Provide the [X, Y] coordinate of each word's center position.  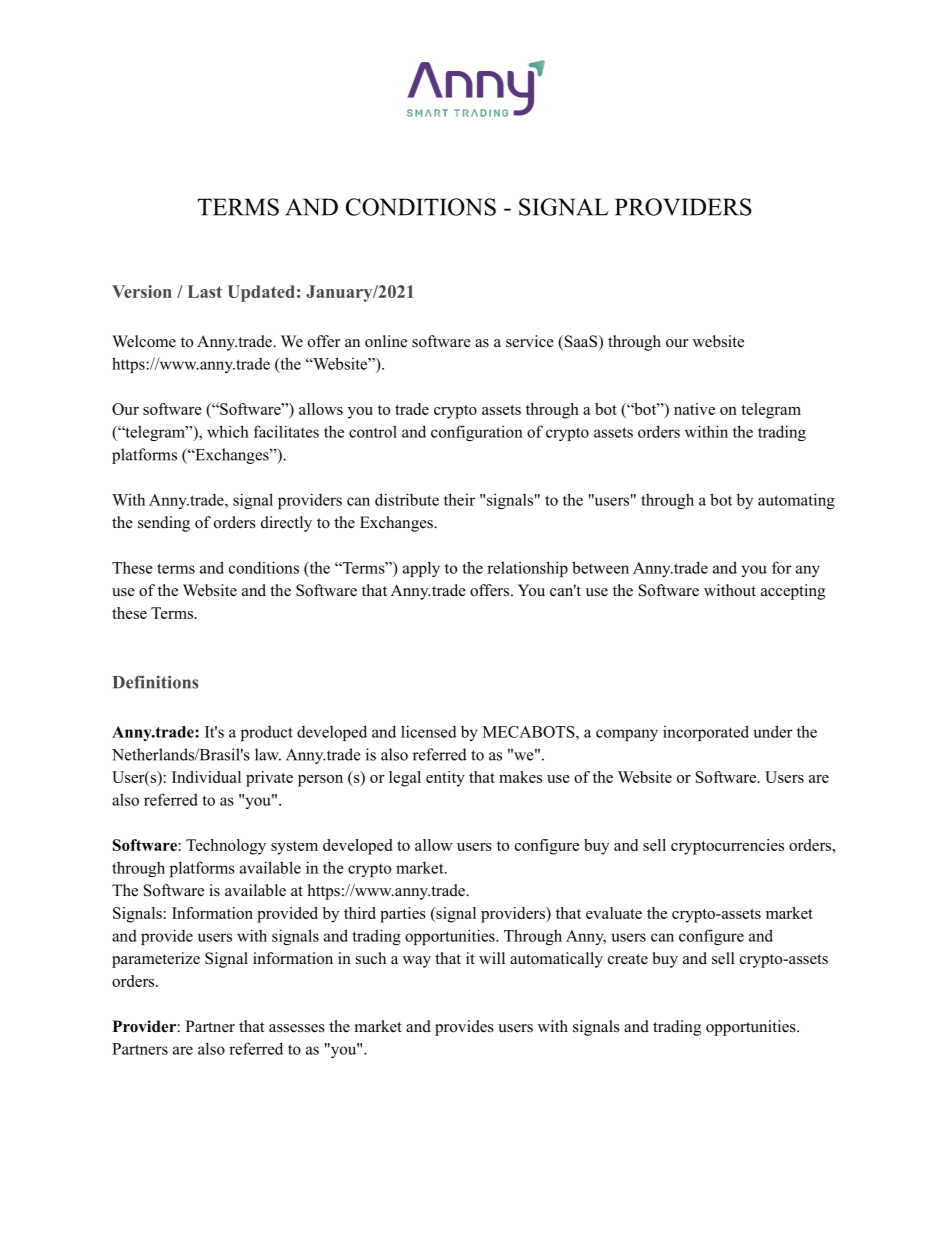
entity [445, 779]
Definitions [156, 682]
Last [205, 291]
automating [796, 501]
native [694, 409]
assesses [297, 1028]
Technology [226, 847]
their [459, 499]
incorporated [706, 733]
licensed [429, 731]
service [530, 341]
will [492, 958]
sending [164, 524]
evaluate [614, 913]
